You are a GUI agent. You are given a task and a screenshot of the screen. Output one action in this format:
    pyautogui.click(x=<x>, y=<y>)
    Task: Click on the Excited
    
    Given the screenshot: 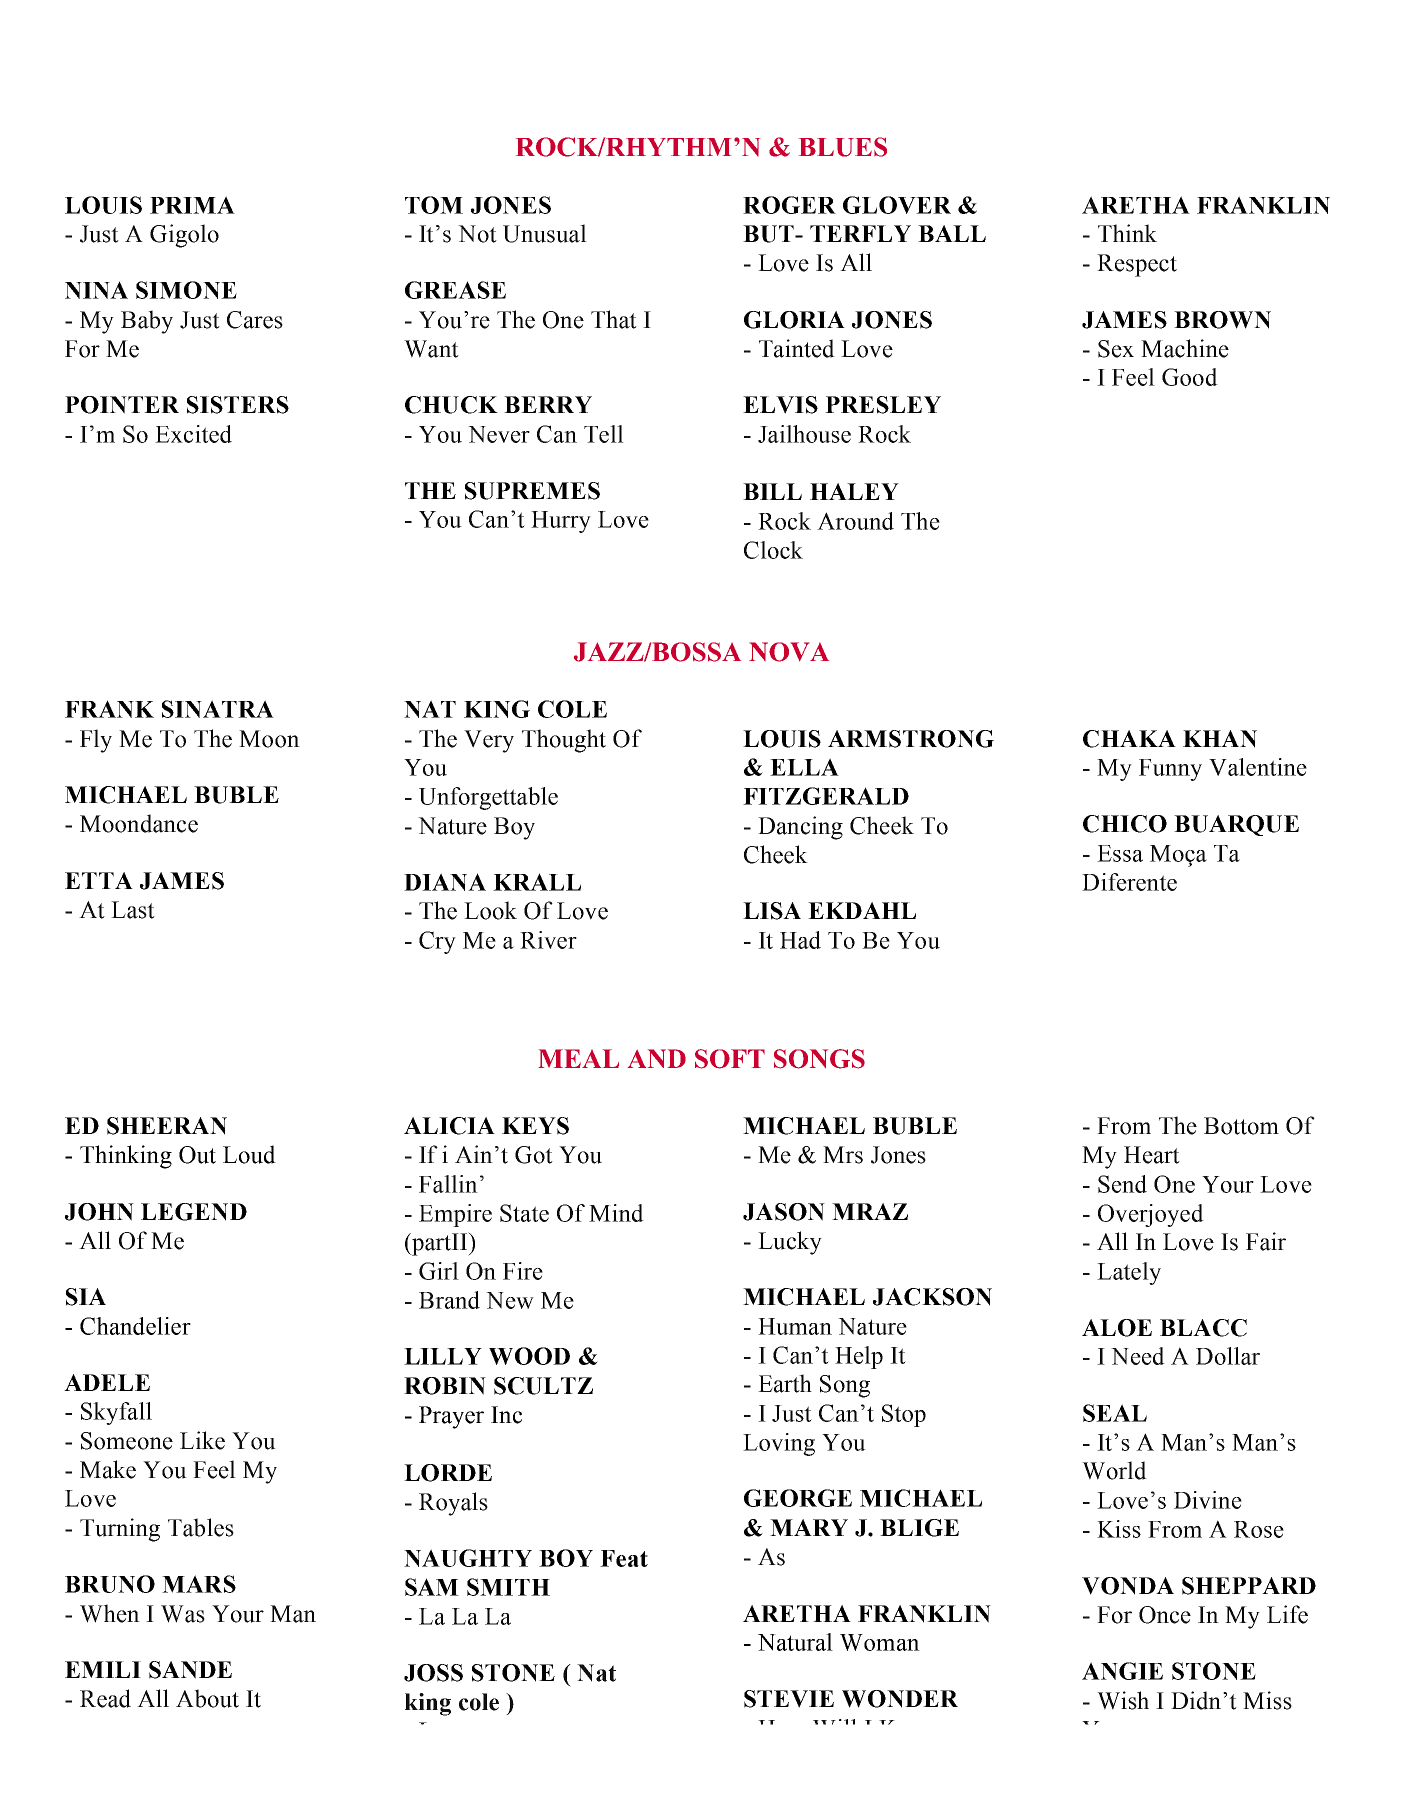 What is the action you would take?
    pyautogui.click(x=193, y=434)
